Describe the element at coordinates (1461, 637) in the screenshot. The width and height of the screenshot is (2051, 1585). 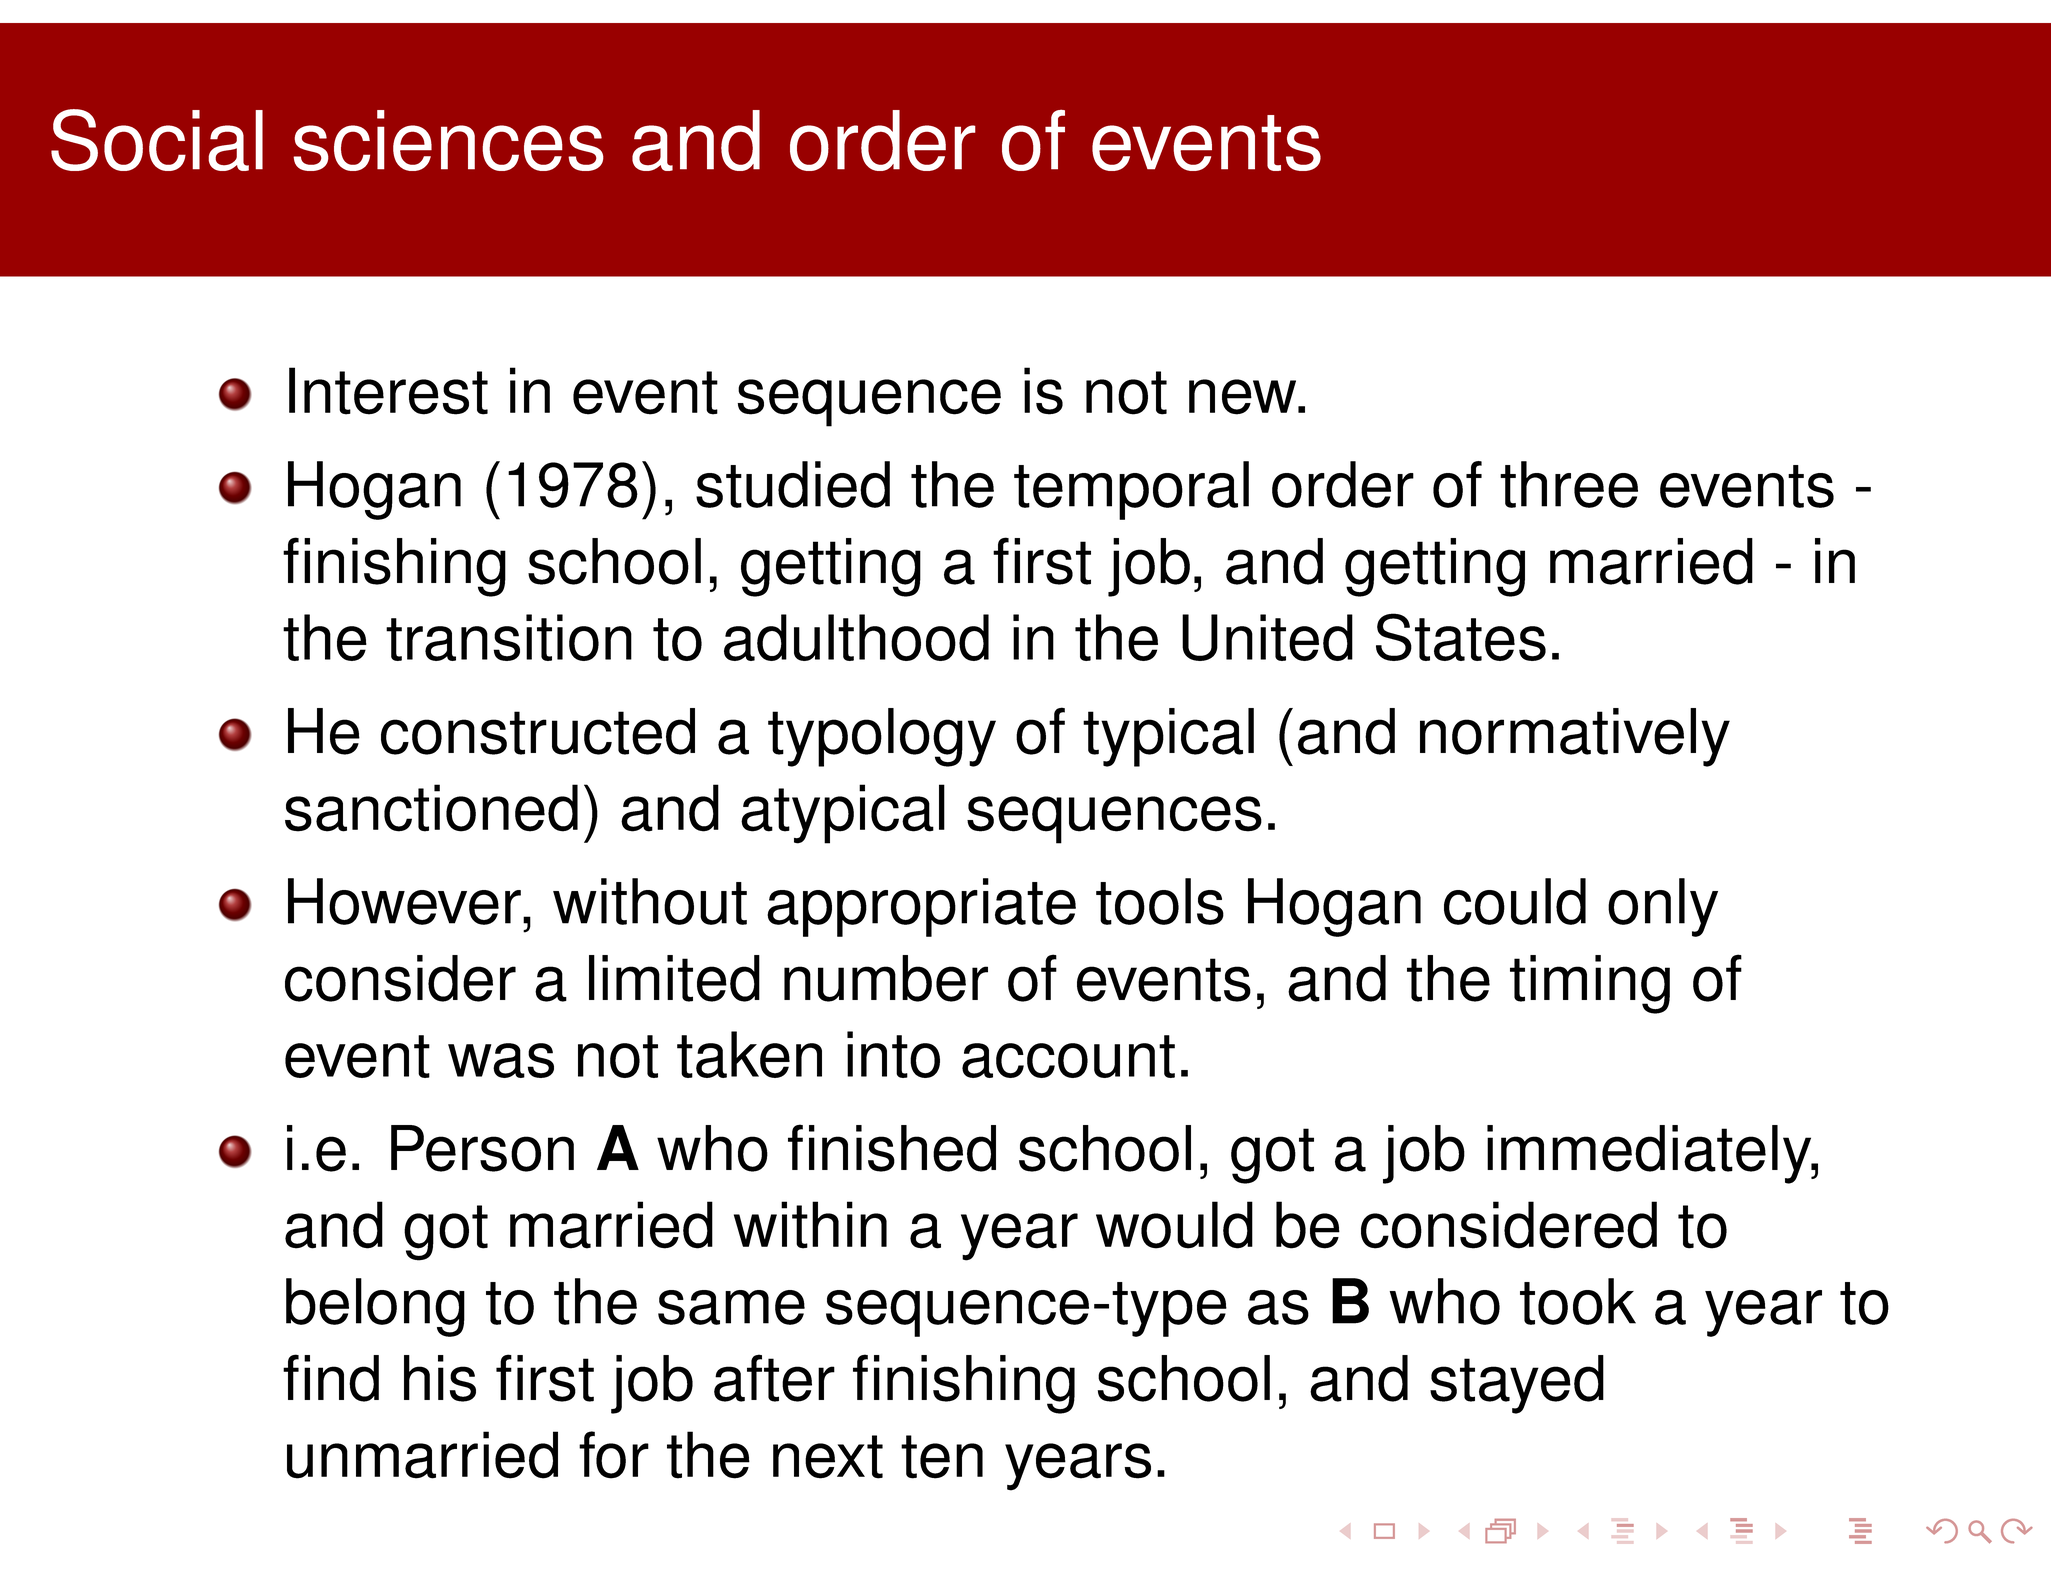
I see `States` at that location.
